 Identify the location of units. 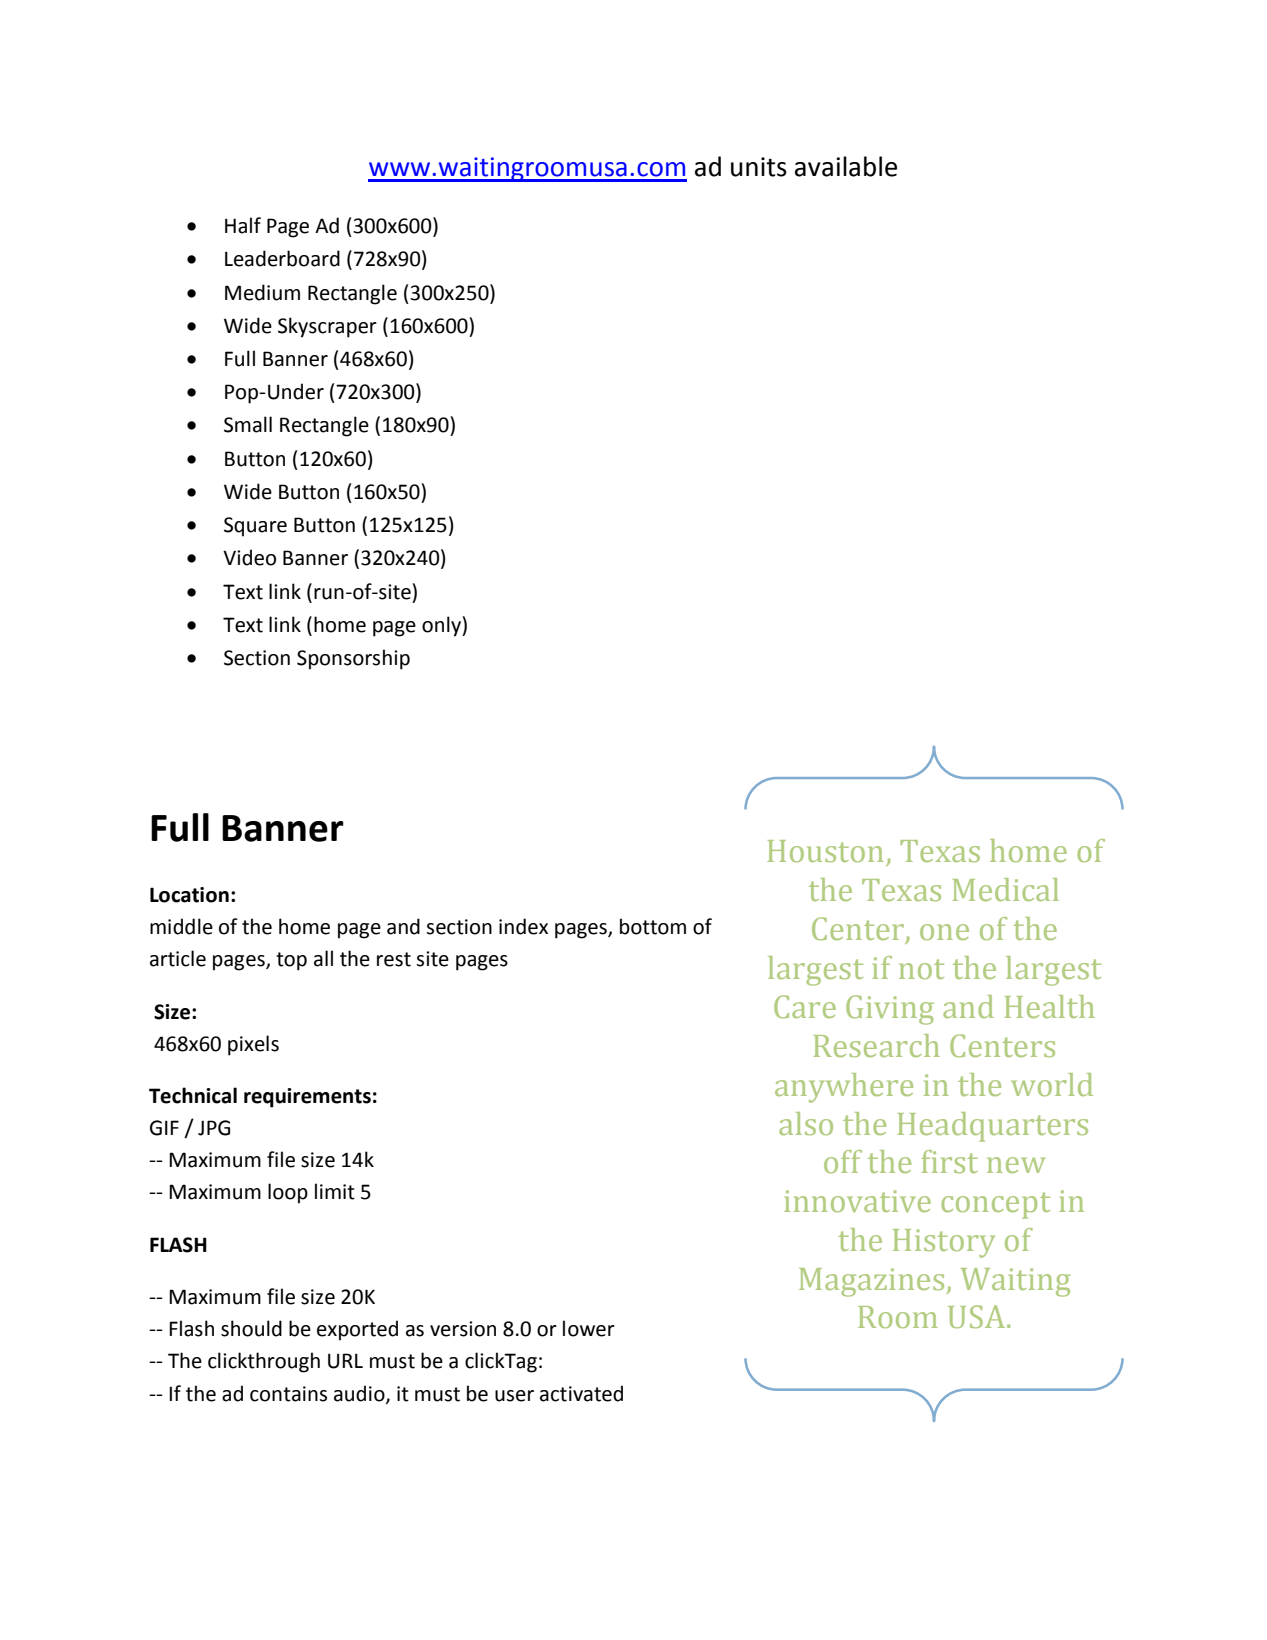
(759, 167).
